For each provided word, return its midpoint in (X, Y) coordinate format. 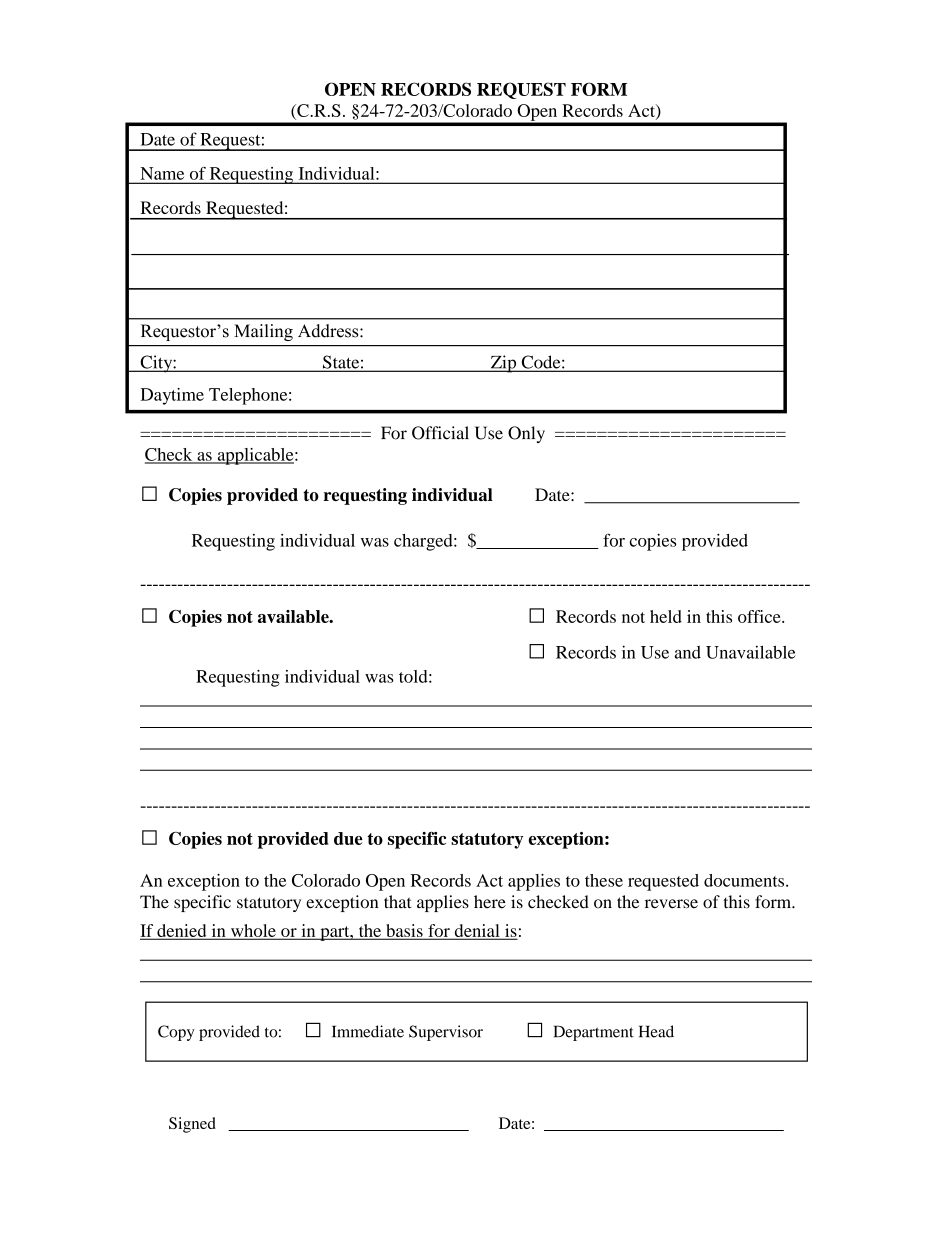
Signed (192, 1125)
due (348, 838)
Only (526, 434)
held (666, 616)
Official (440, 433)
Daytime (172, 396)
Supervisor (446, 1033)
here (490, 902)
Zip (503, 364)
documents (745, 880)
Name (162, 173)
